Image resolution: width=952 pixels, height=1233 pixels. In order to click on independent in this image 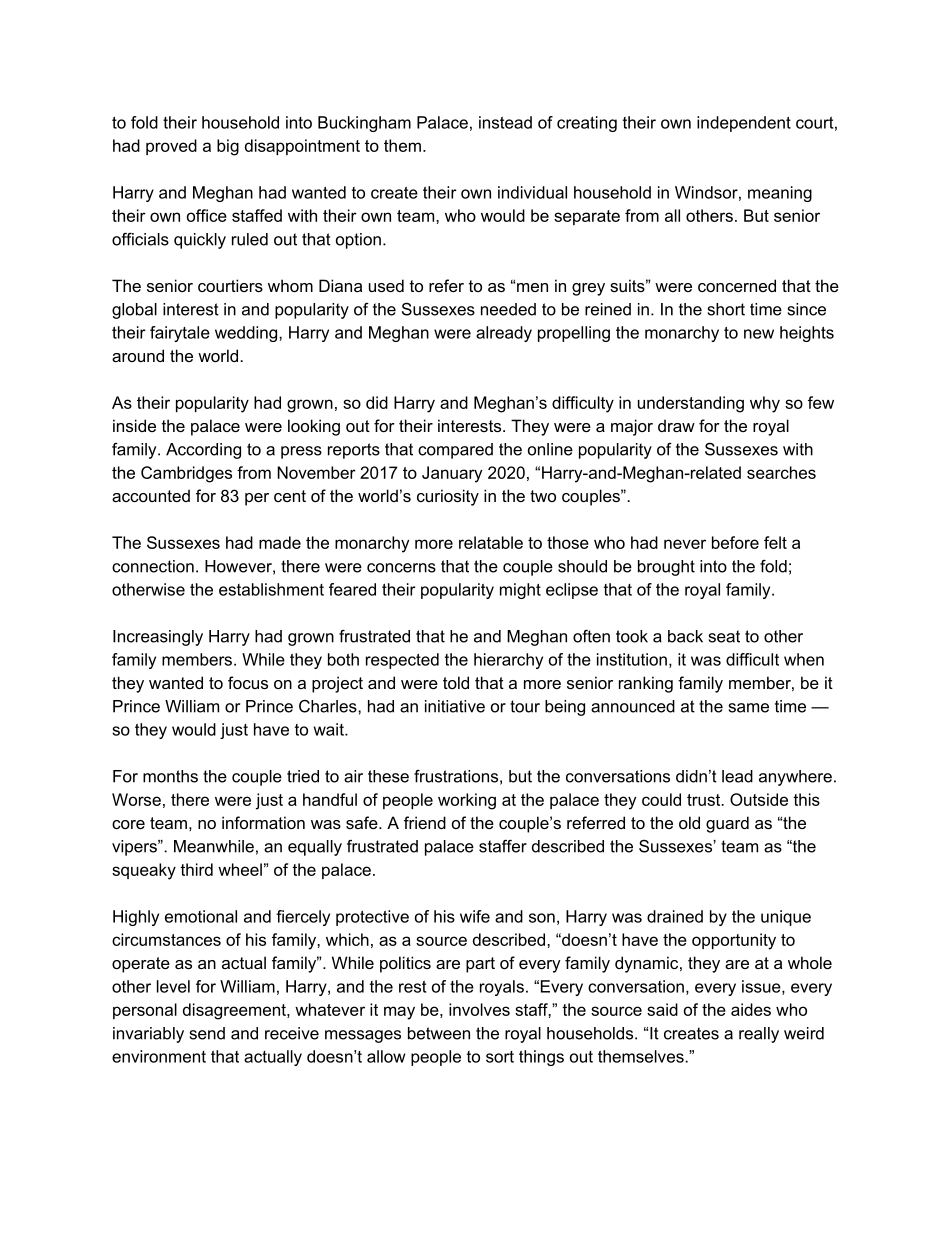, I will do `click(744, 124)`.
